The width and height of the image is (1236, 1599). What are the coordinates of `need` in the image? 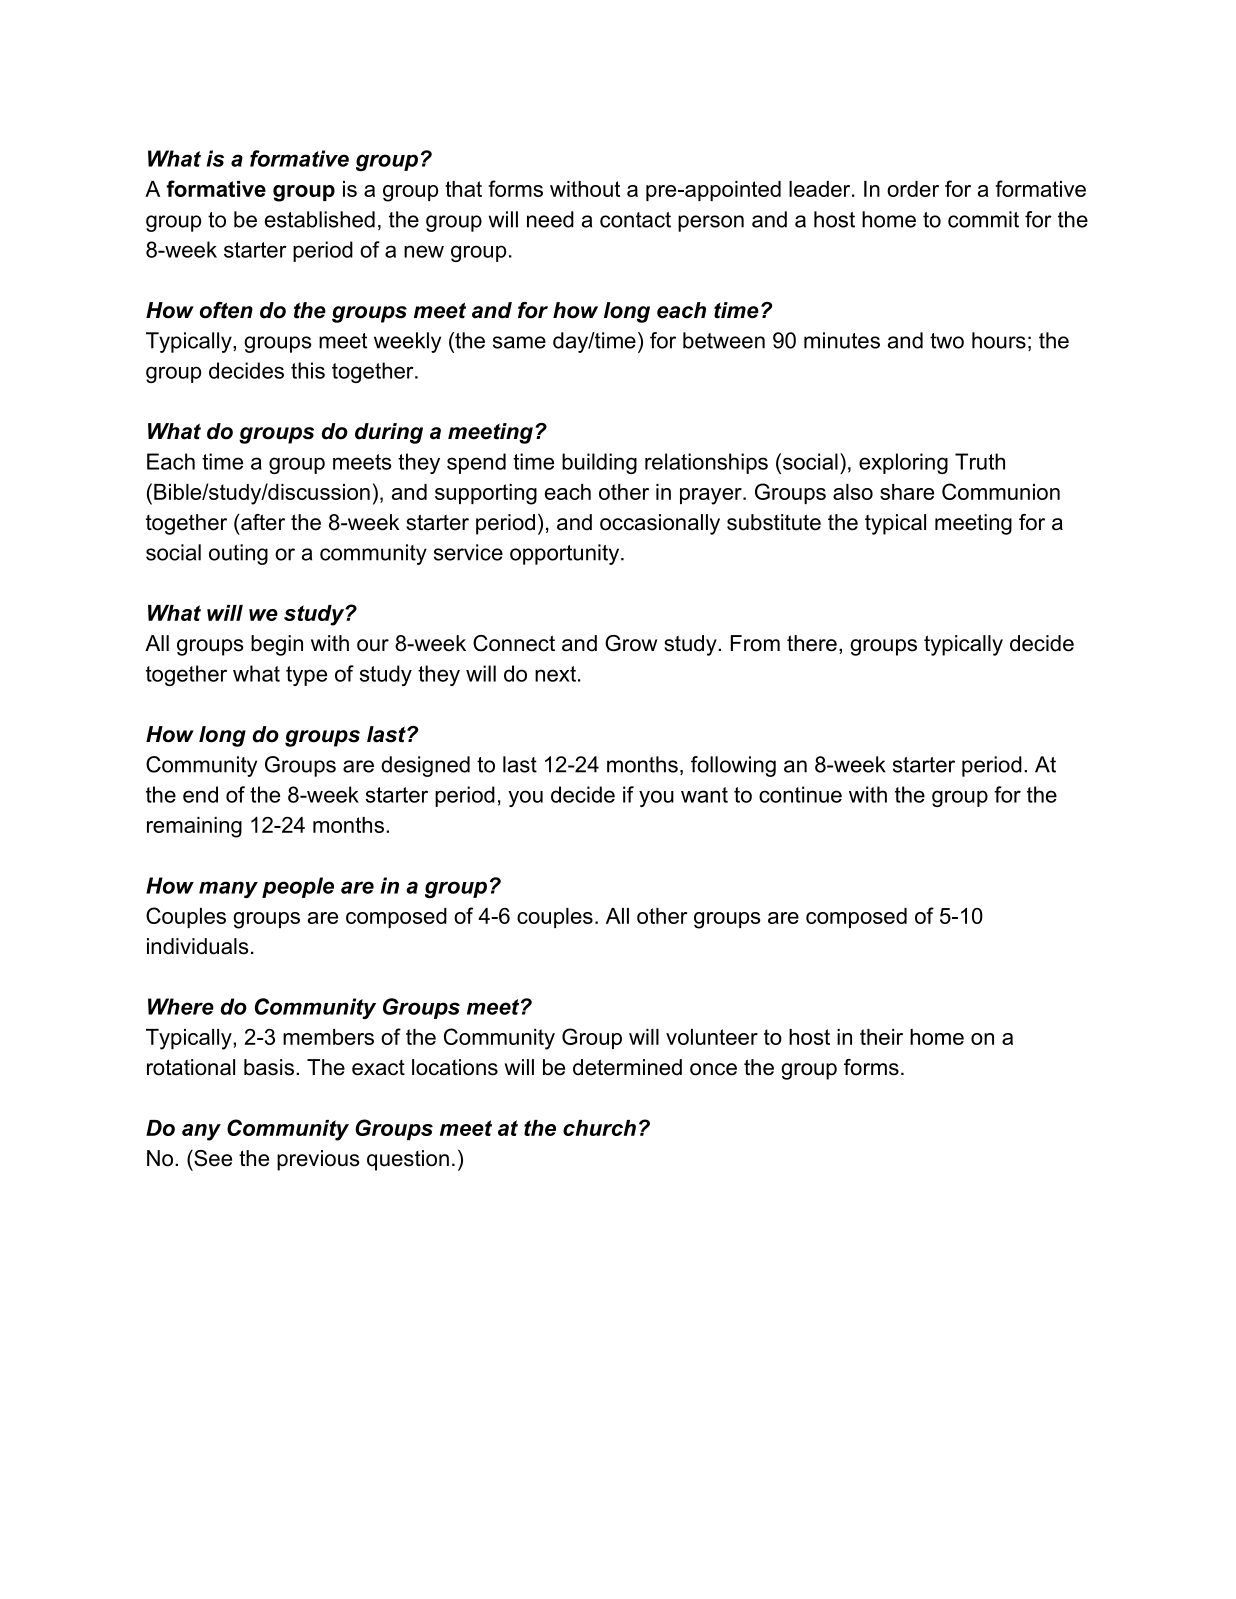 It's located at (550, 219).
